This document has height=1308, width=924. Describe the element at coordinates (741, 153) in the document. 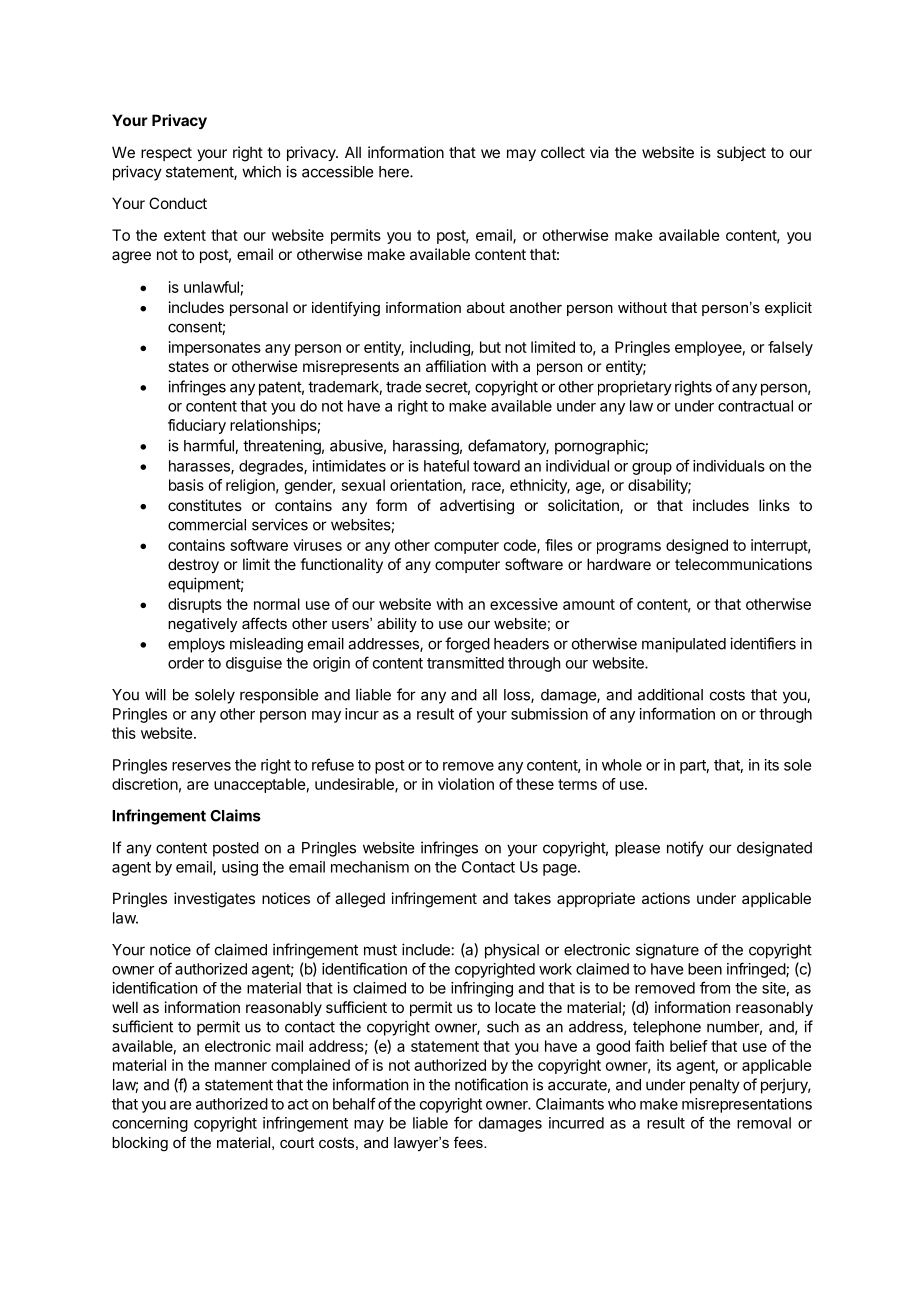

I see `subject` at that location.
